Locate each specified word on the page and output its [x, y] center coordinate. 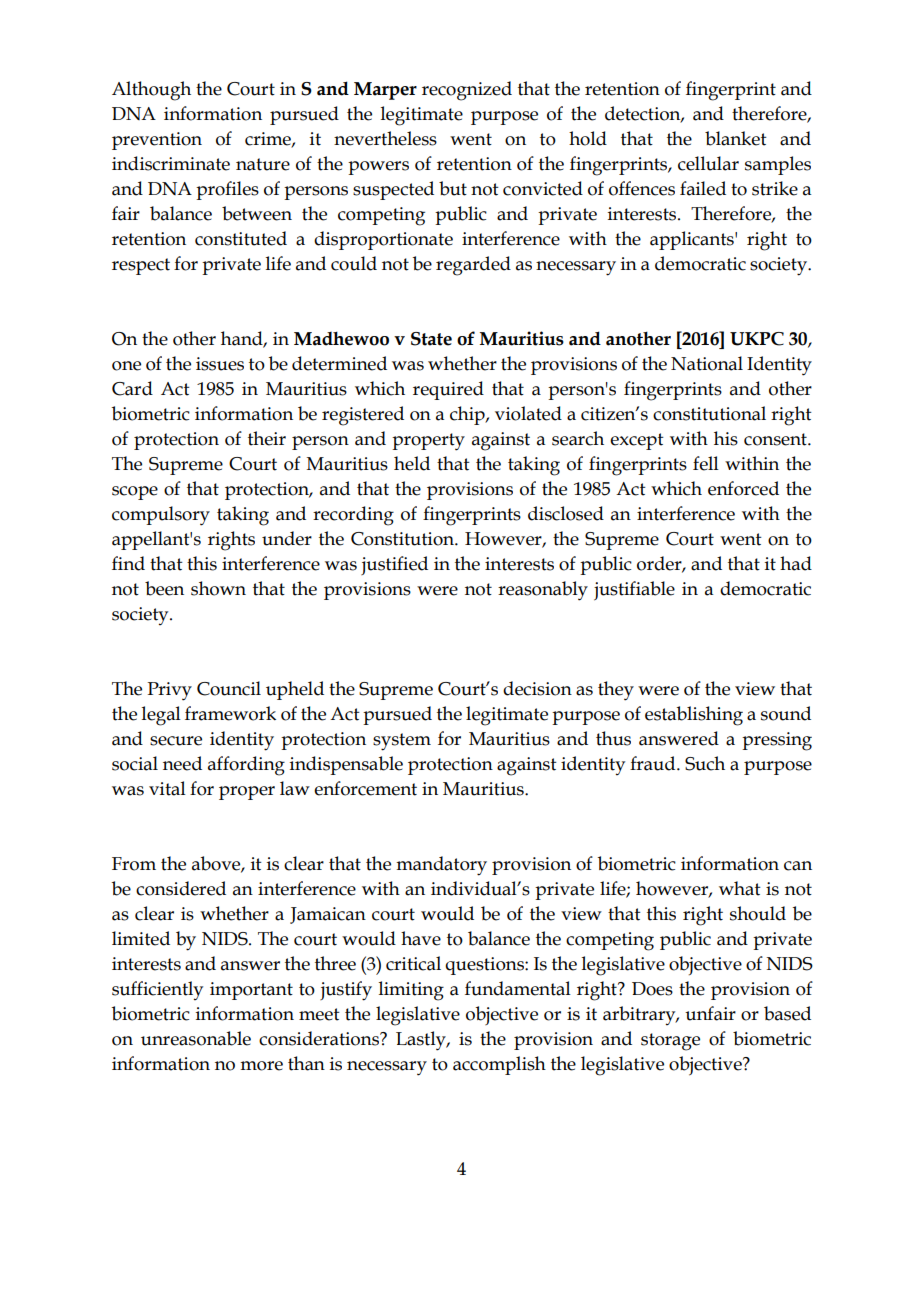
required [448, 390]
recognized [467, 91]
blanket [736, 138]
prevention [157, 141]
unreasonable [196, 1038]
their [267, 438]
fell [706, 463]
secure [176, 741]
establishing [694, 716]
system [402, 742]
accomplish [499, 1065]
